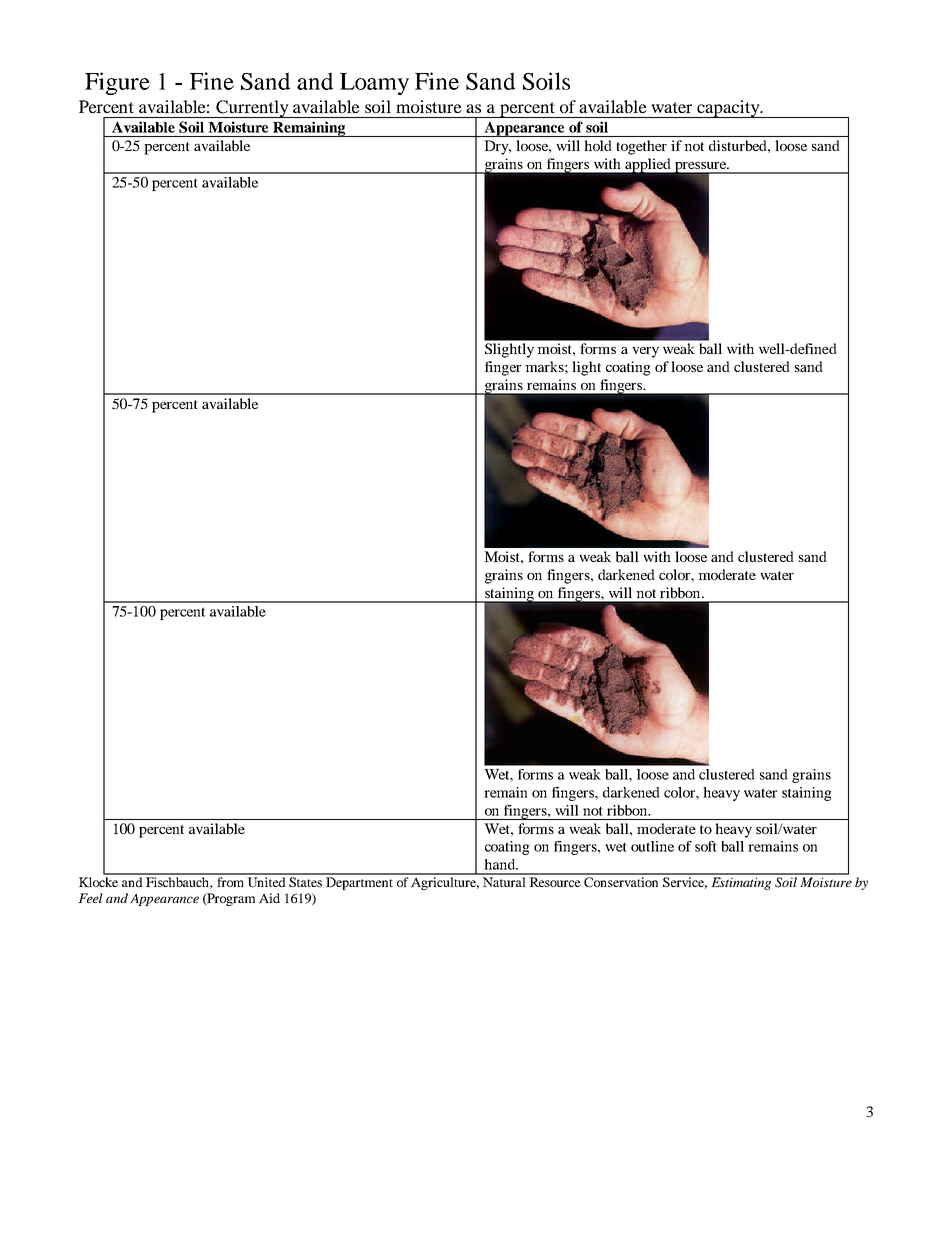  Describe the element at coordinates (374, 84) in the screenshot. I see `Loamy` at that location.
